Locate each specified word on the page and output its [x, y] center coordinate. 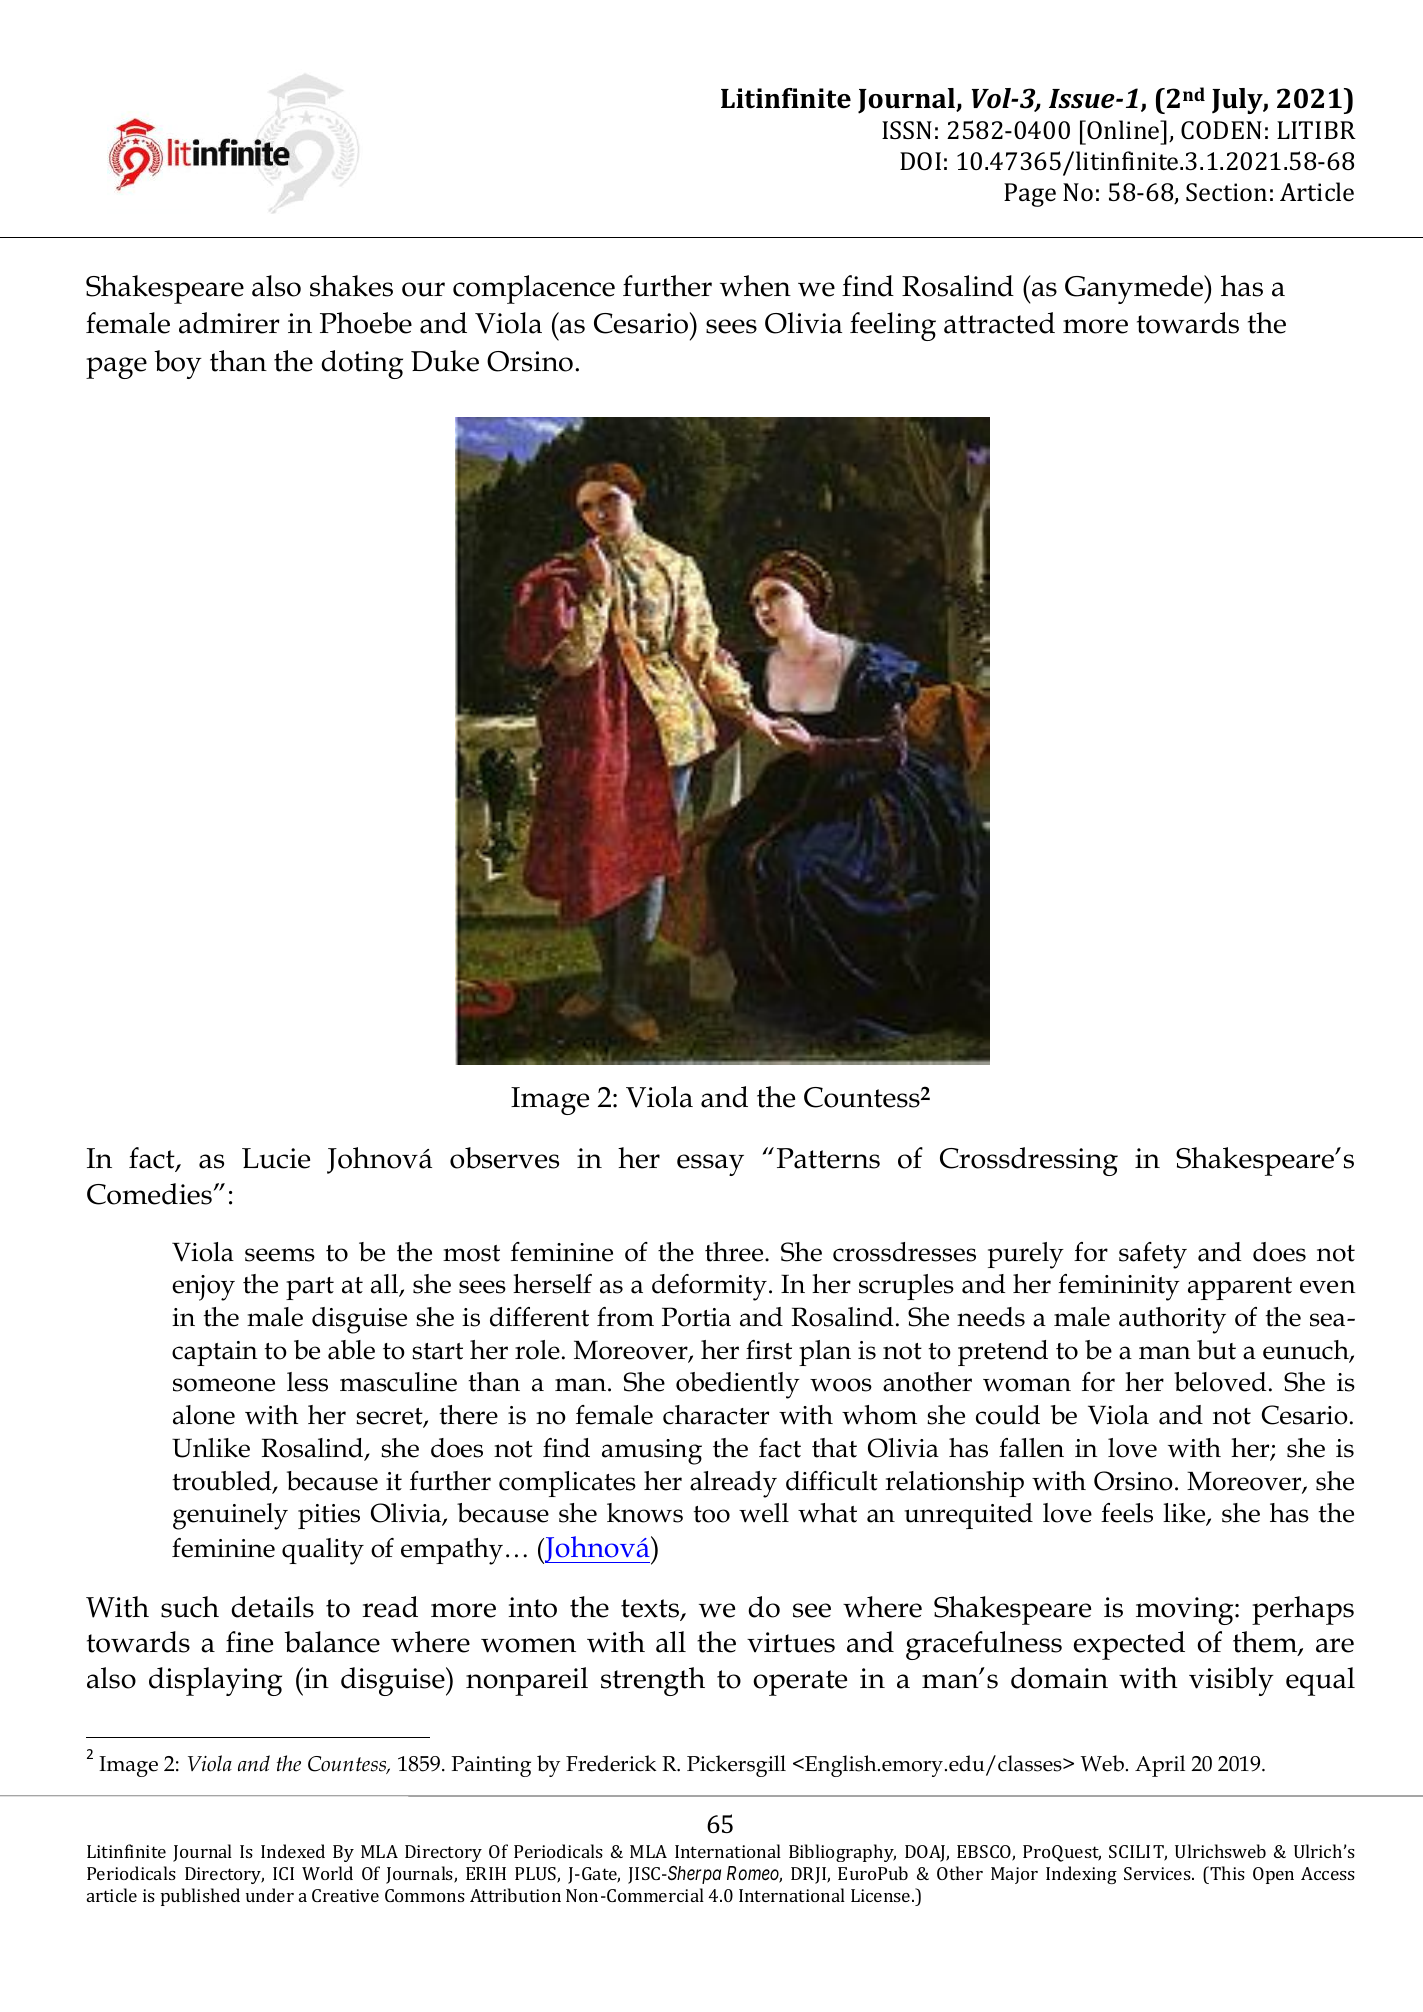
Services [1158, 1873]
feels [1127, 1513]
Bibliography [842, 1853]
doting [362, 364]
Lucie [276, 1158]
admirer [229, 323]
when [755, 286]
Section [1226, 192]
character [716, 1415]
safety [1153, 1255]
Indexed [293, 1851]
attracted [999, 323]
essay [710, 1165]
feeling [893, 326]
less [307, 1382]
